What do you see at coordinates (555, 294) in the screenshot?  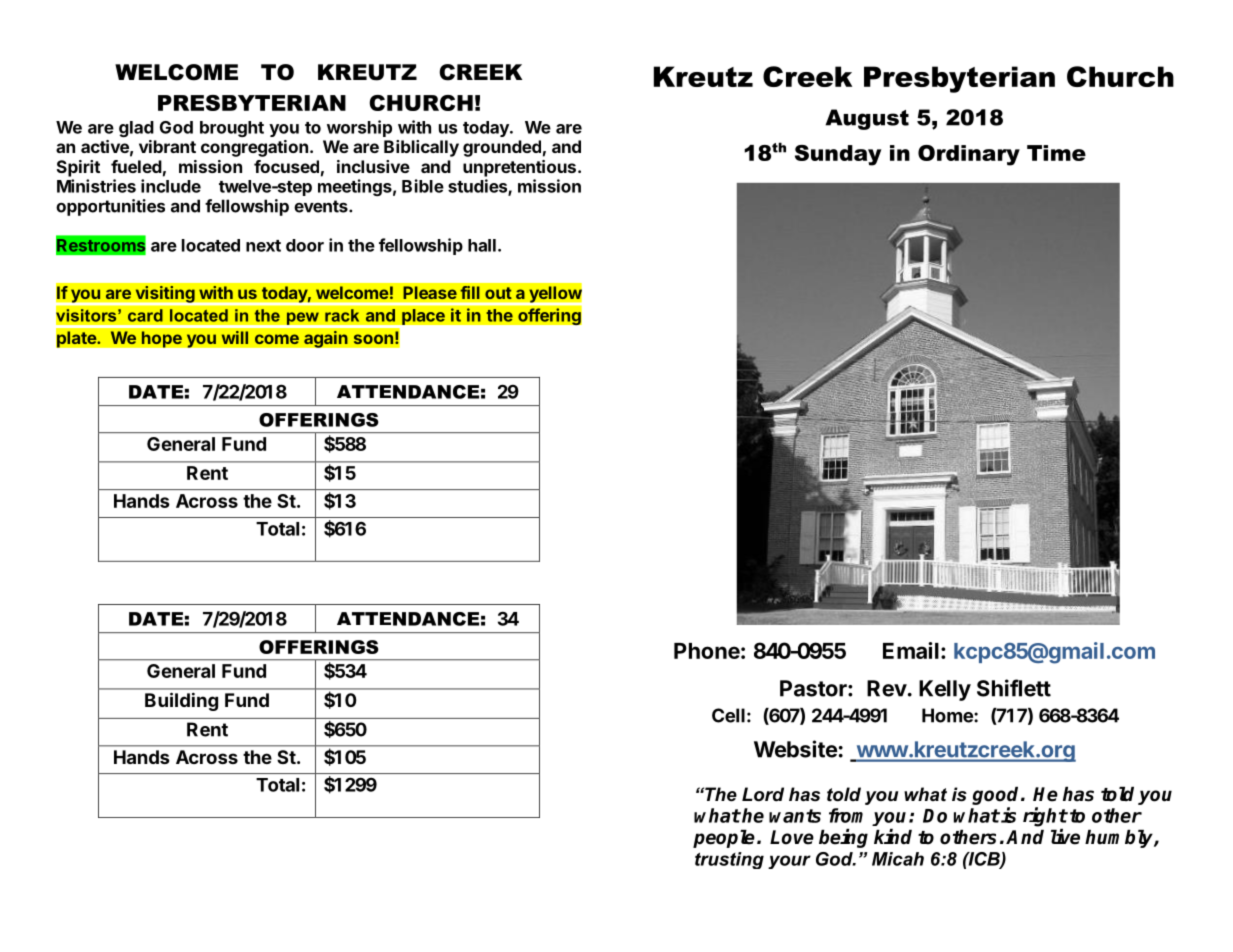 I see `yellow` at bounding box center [555, 294].
